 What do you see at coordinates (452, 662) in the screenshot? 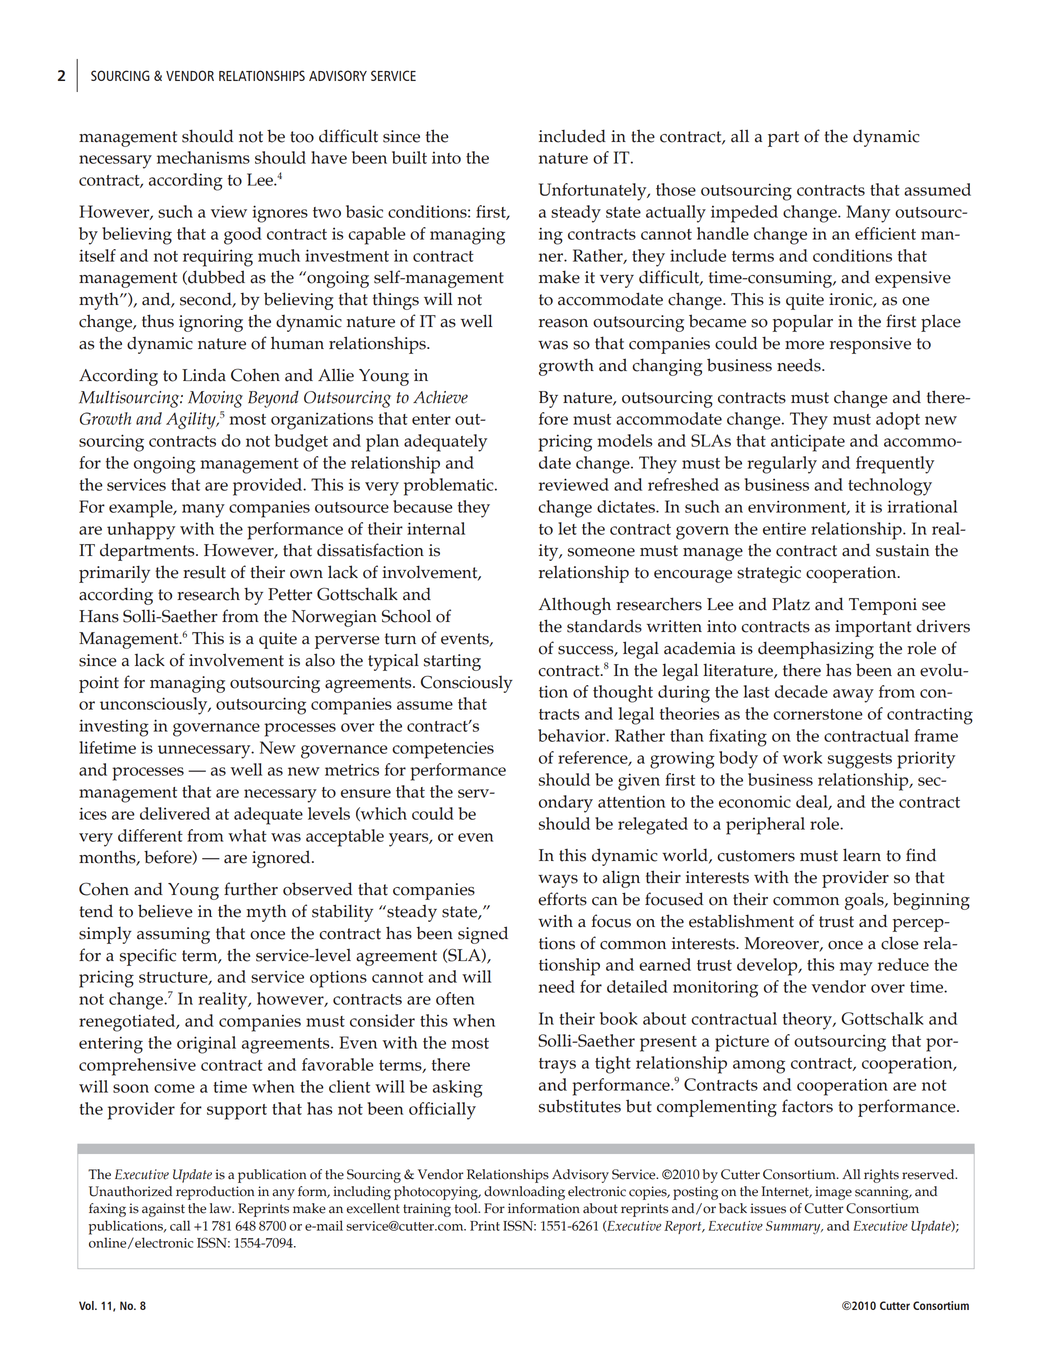
I see `starting` at bounding box center [452, 662].
